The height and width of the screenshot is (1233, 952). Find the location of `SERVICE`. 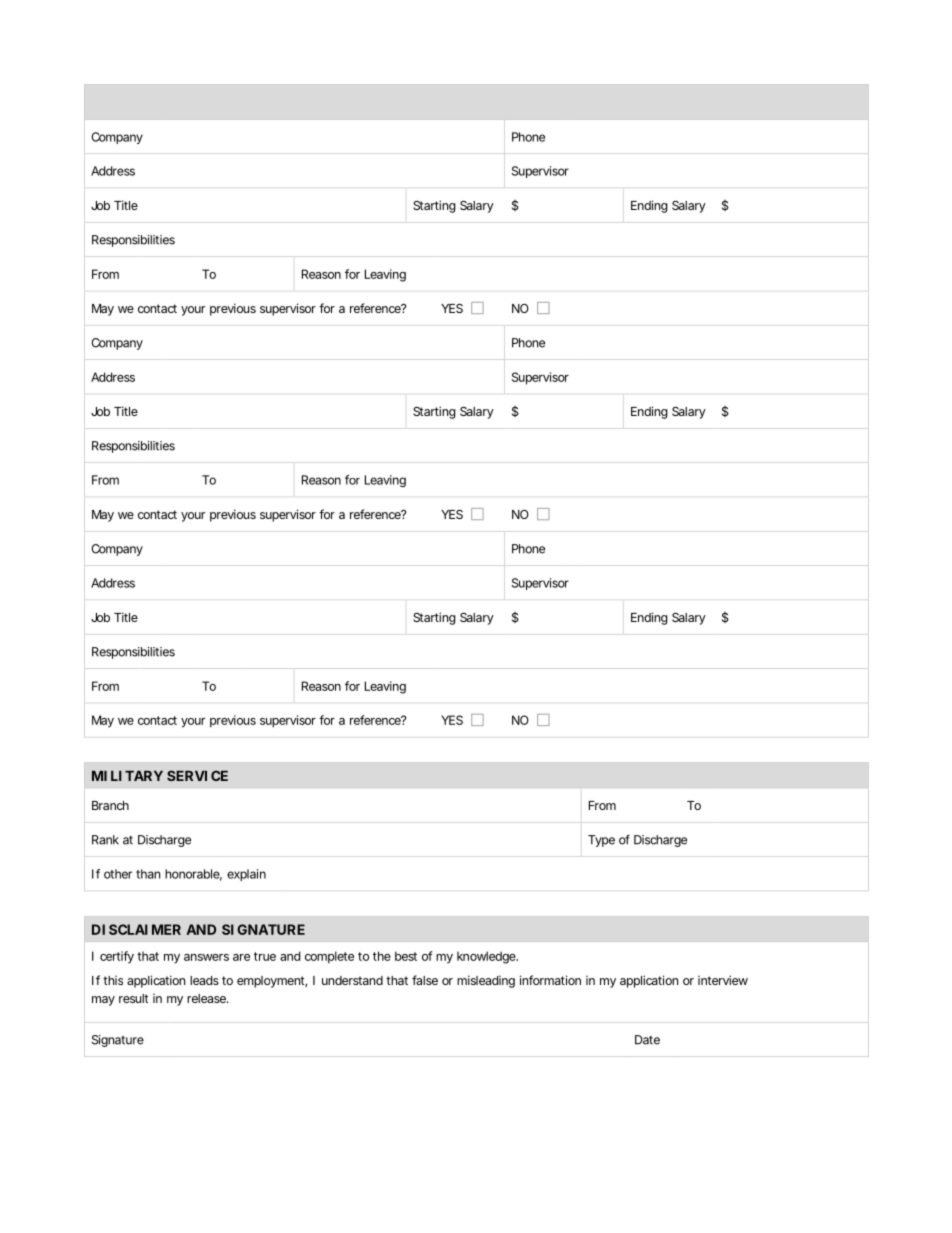

SERVICE is located at coordinates (197, 775).
